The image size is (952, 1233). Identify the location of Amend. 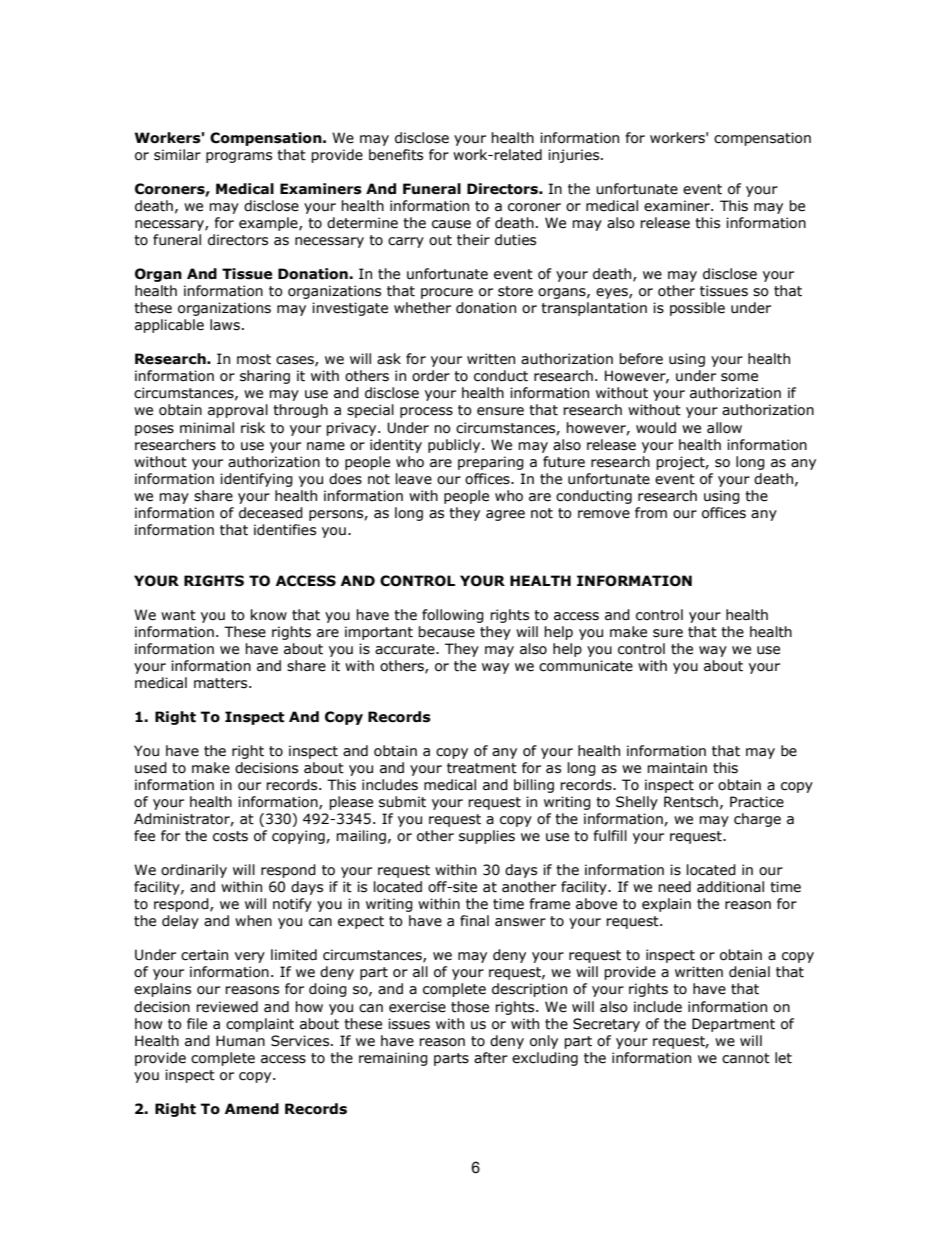
(252, 1109).
